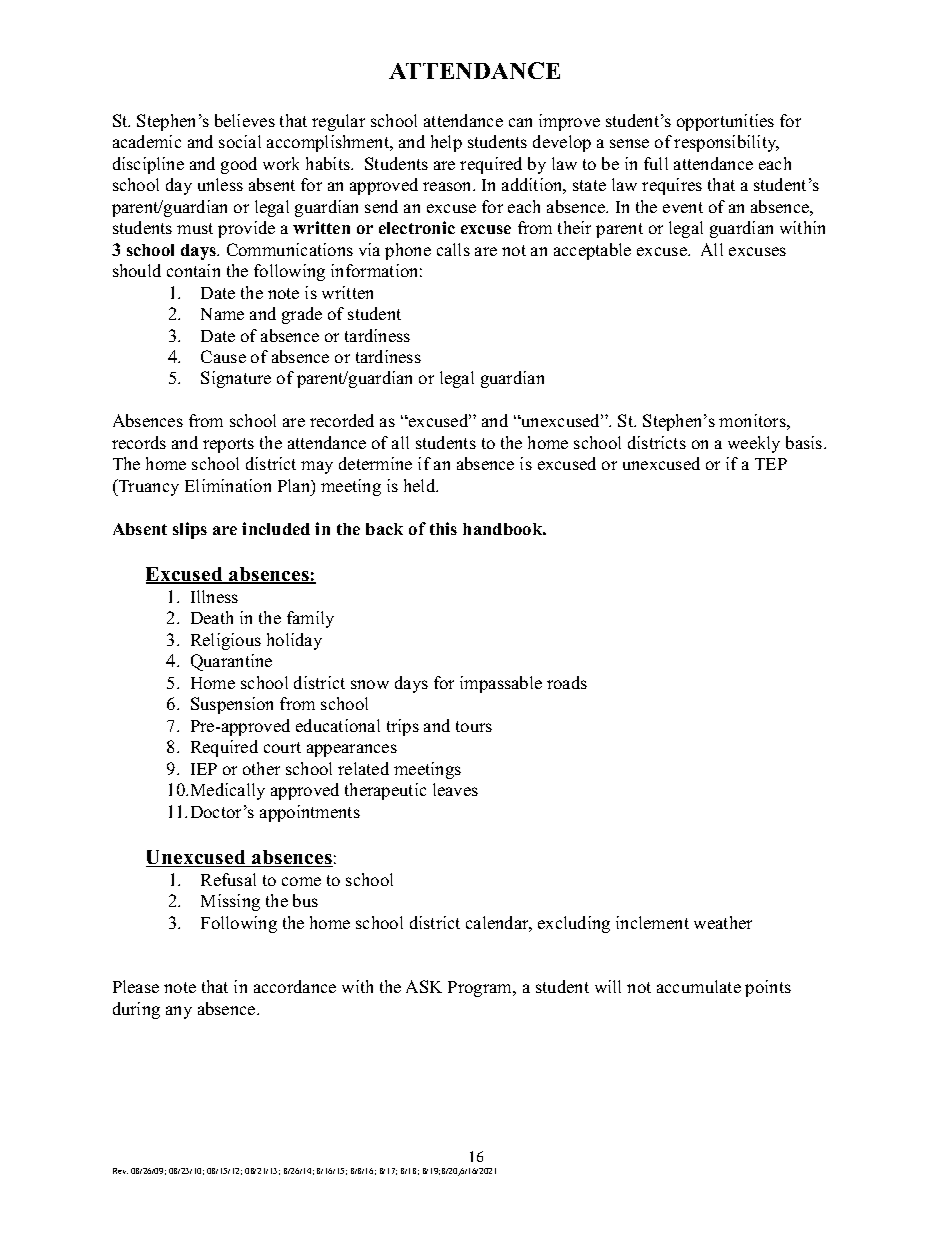 The height and width of the screenshot is (1233, 952). I want to click on Rev, so click(120, 1171).
